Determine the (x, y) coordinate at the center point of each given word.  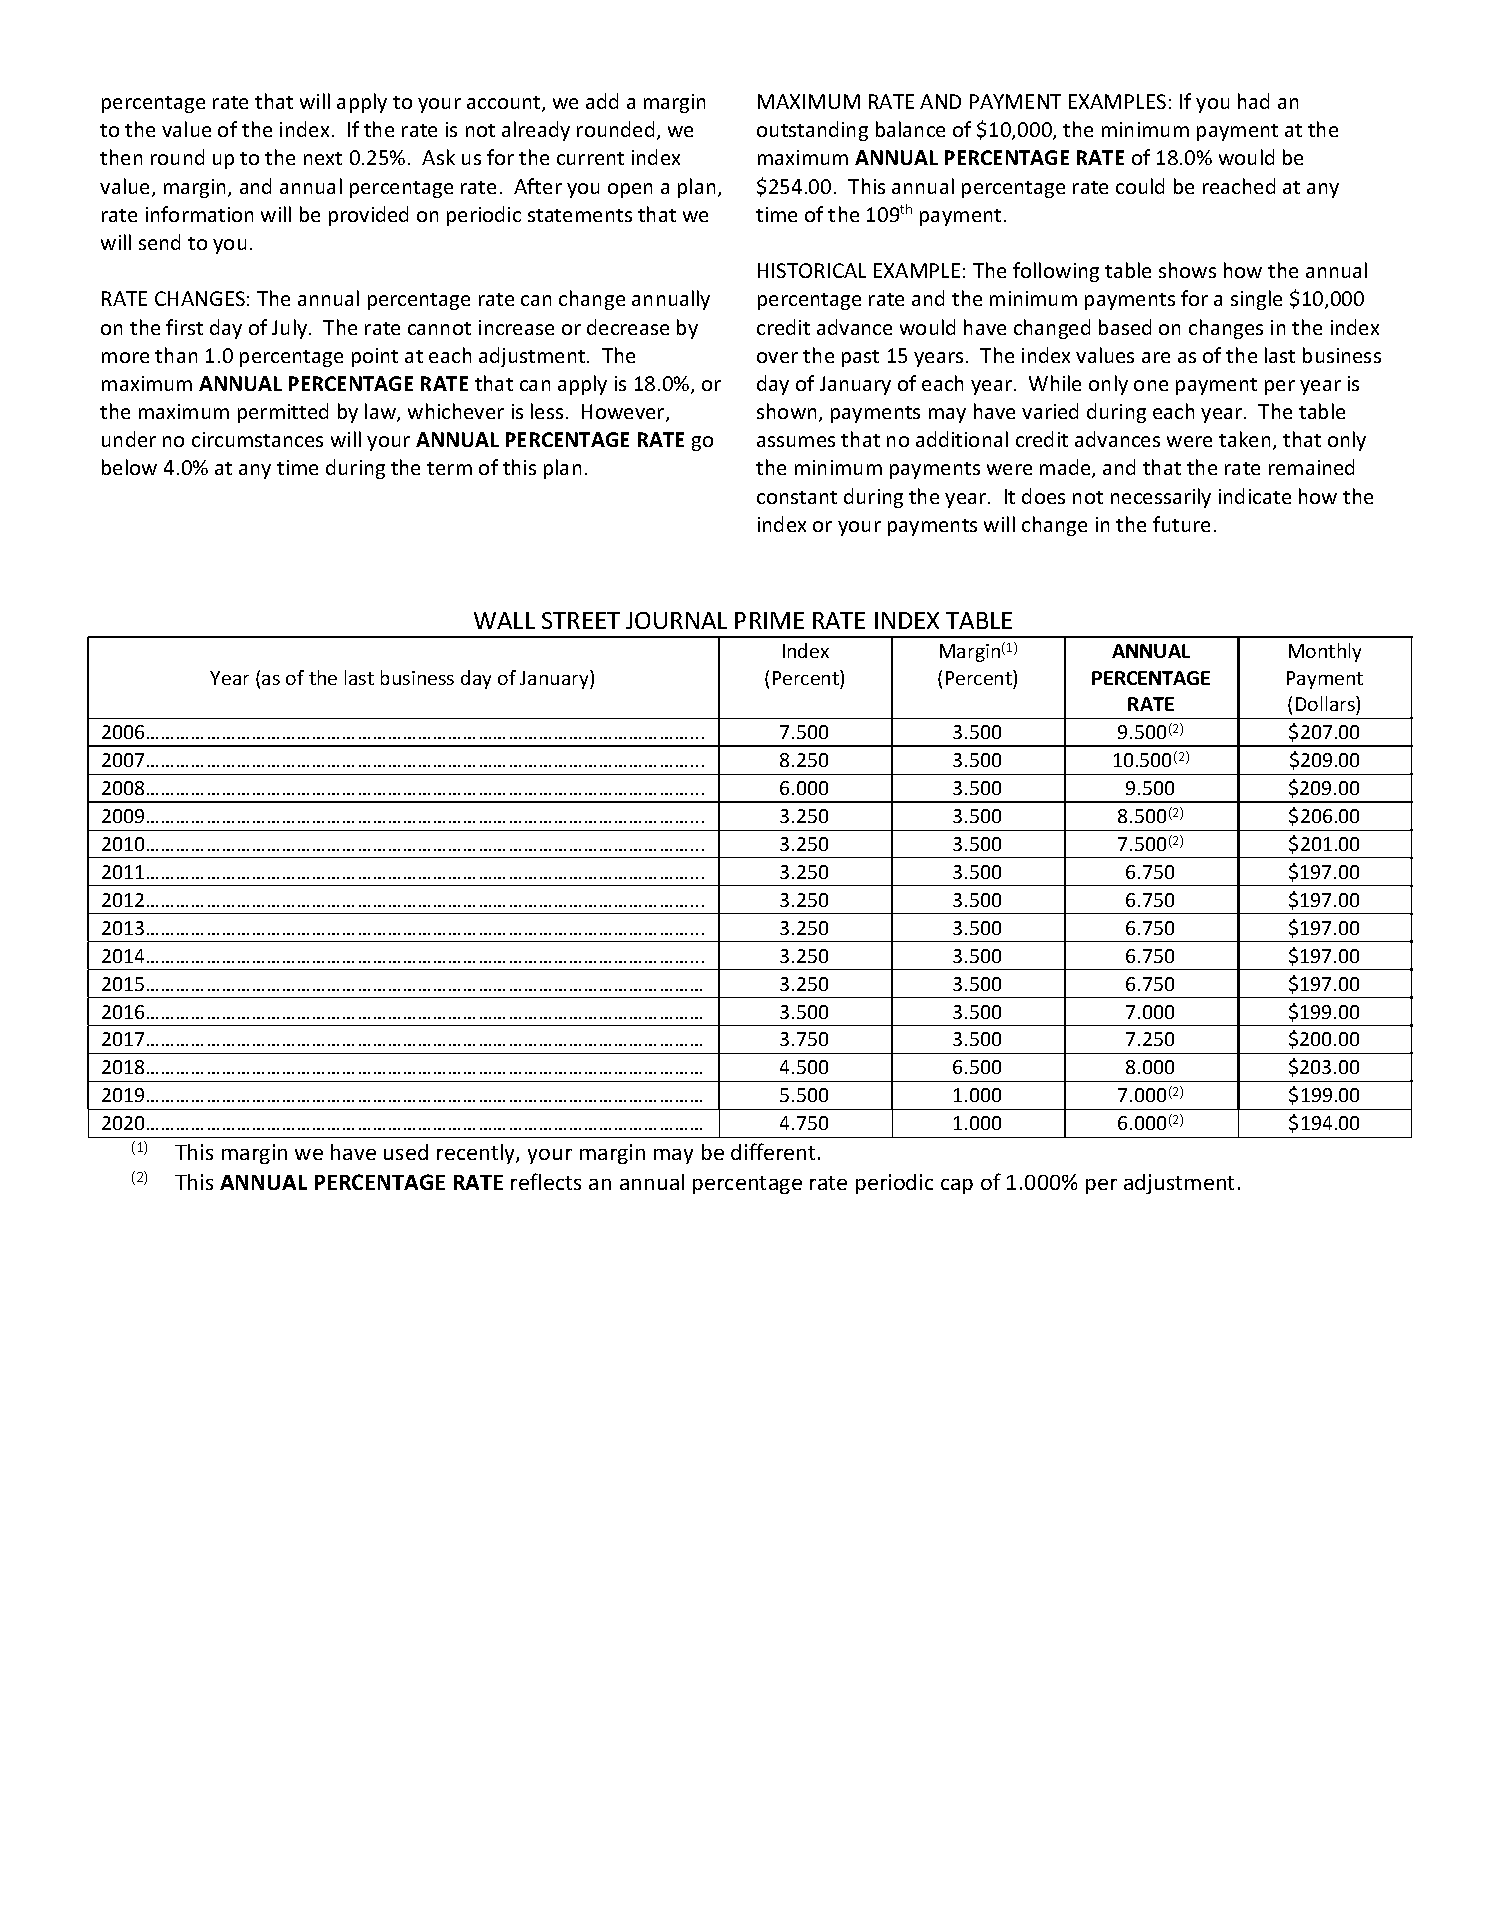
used (406, 1152)
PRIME (769, 620)
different (773, 1151)
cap (957, 1186)
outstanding (812, 131)
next (323, 158)
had (1253, 101)
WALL (504, 620)
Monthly (1325, 652)
